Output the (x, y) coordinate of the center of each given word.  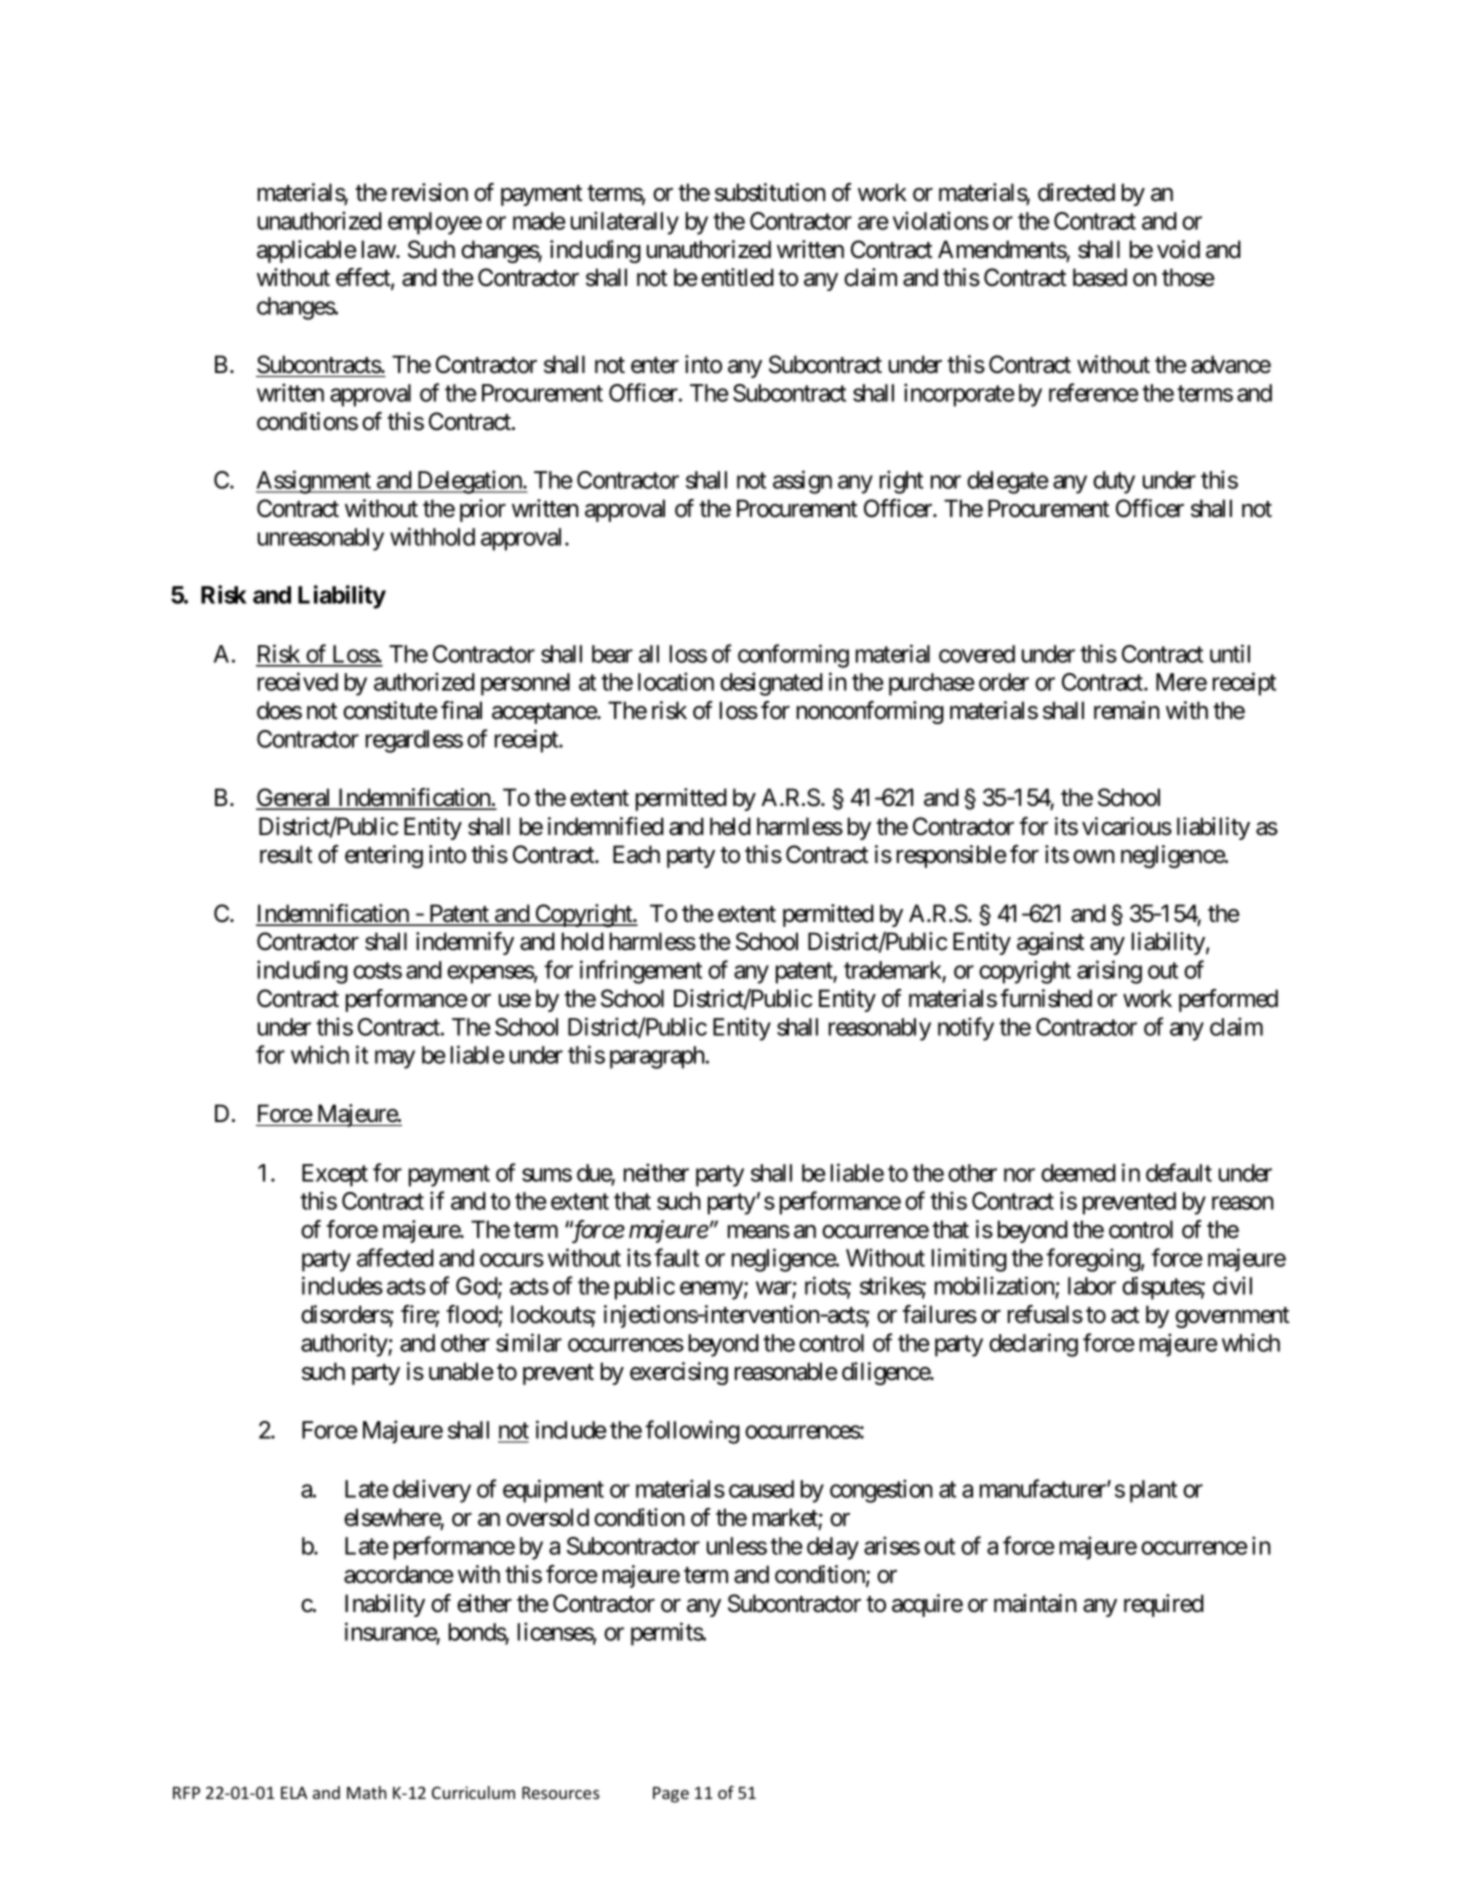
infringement (641, 972)
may (395, 1059)
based (1100, 277)
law (379, 249)
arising (1109, 972)
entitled (737, 277)
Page (671, 1795)
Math (367, 1792)
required (1164, 1605)
